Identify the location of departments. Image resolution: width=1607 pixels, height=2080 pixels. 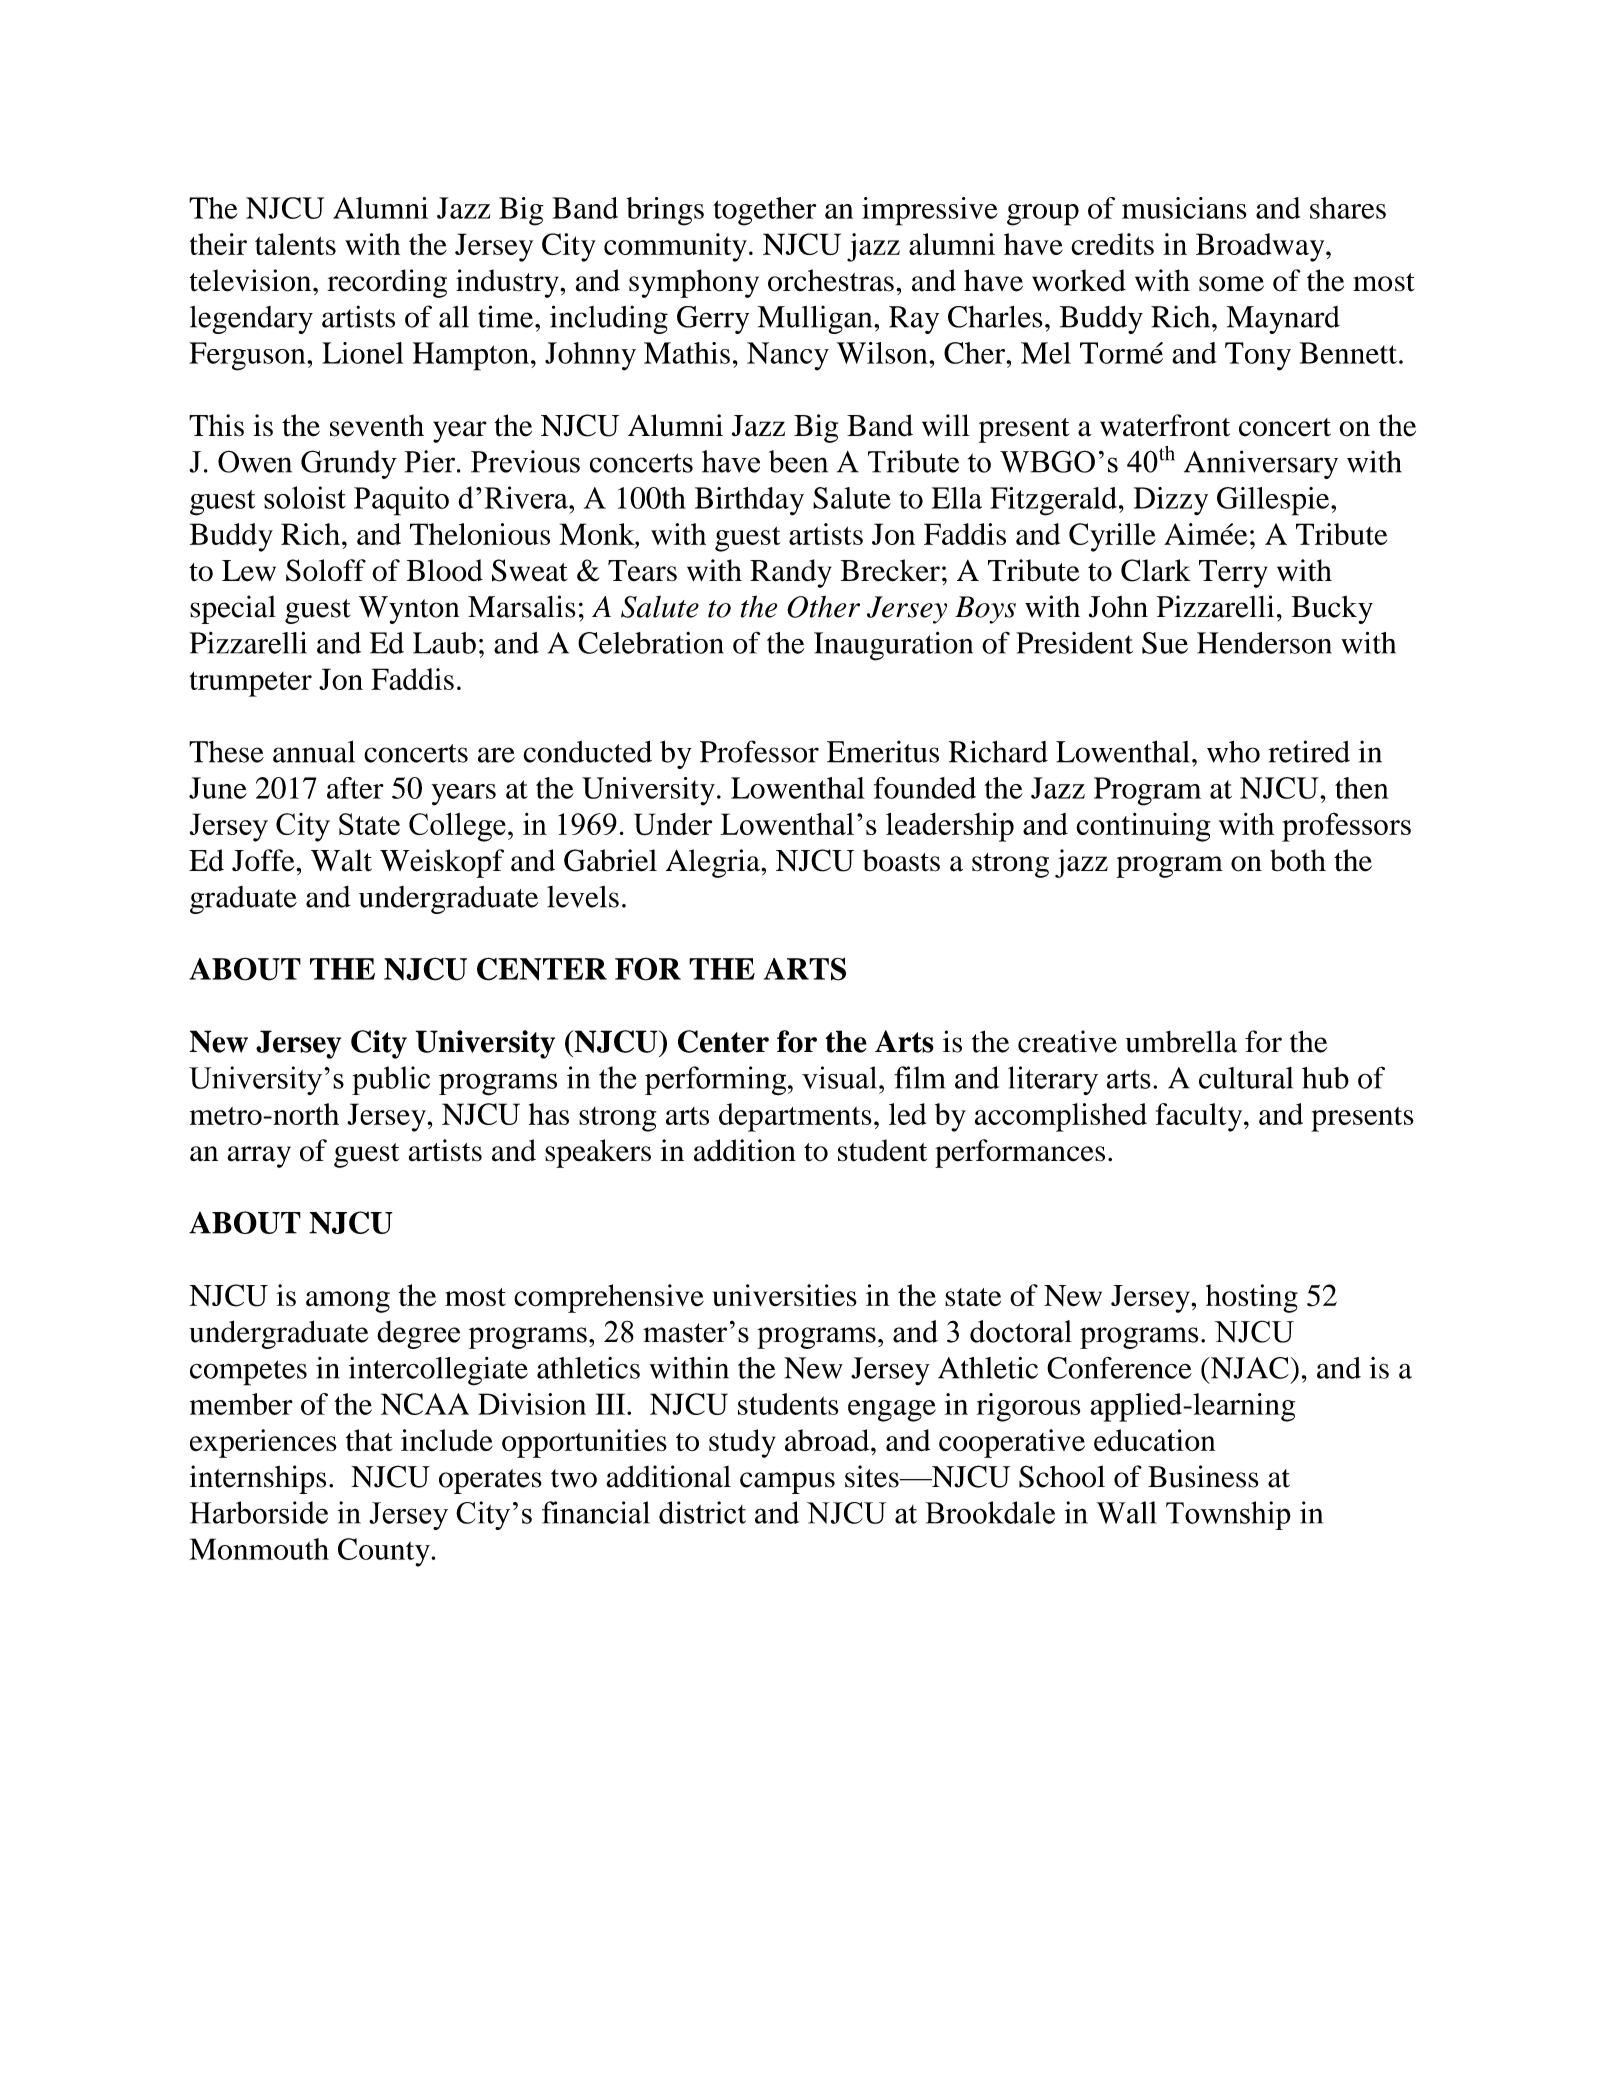
(795, 1117).
